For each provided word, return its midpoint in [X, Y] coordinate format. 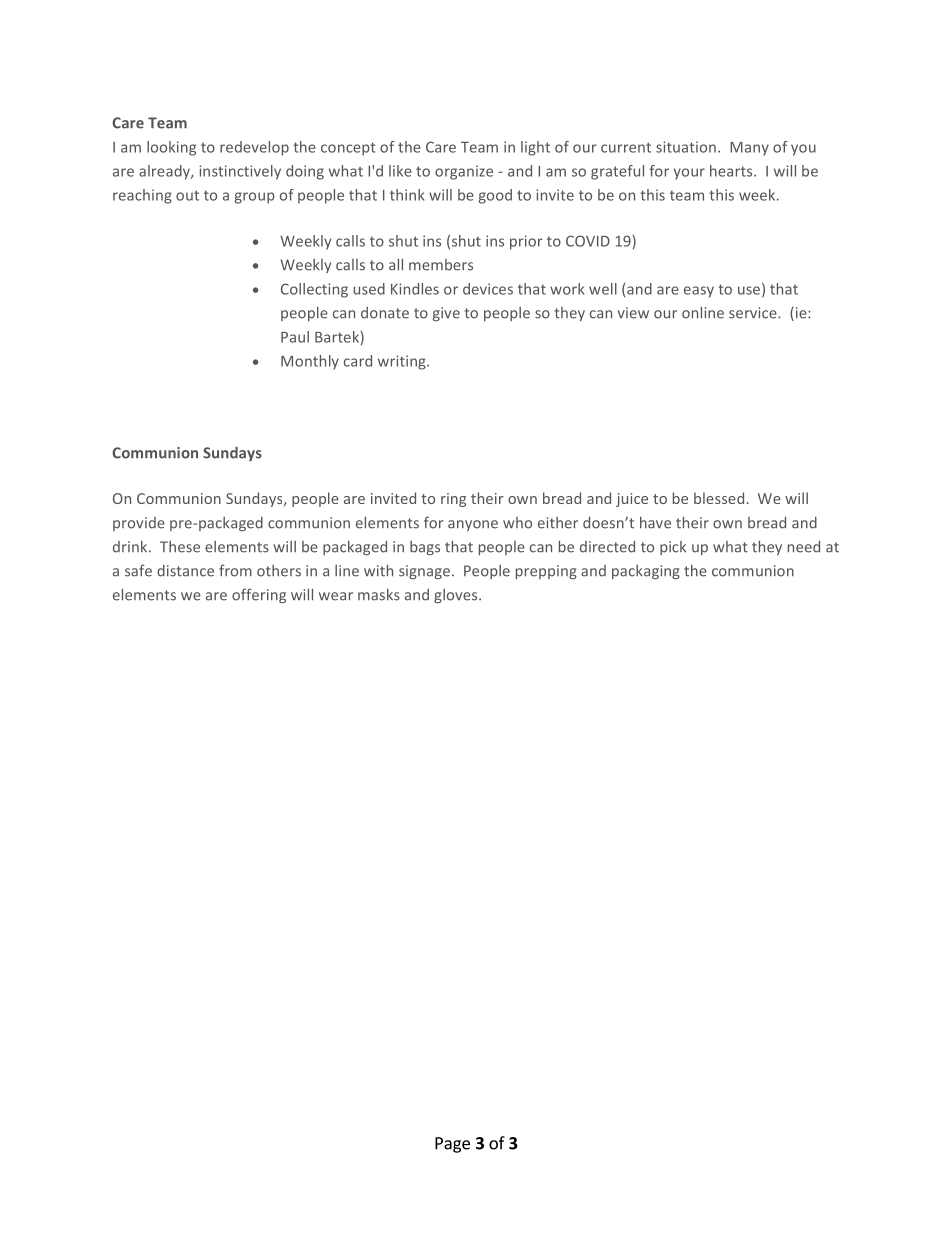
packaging [646, 572]
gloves [457, 596]
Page [452, 1145]
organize [464, 172]
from [235, 570]
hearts [732, 171]
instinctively [240, 172]
